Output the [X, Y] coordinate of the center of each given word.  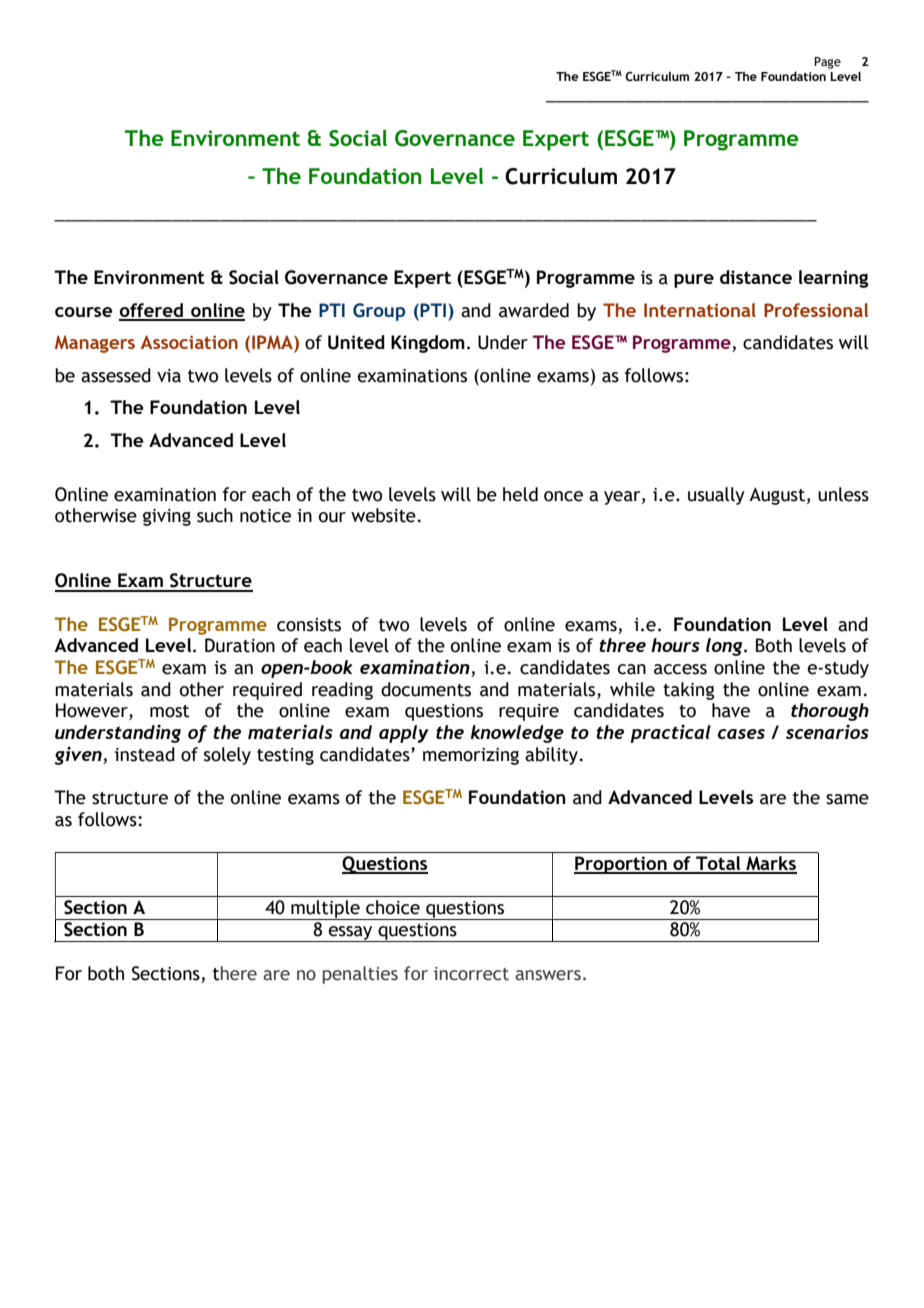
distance [756, 277]
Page [827, 63]
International [700, 310]
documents [426, 689]
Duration [240, 645]
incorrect [471, 974]
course [84, 312]
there [235, 973]
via [169, 376]
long [725, 647]
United [356, 342]
